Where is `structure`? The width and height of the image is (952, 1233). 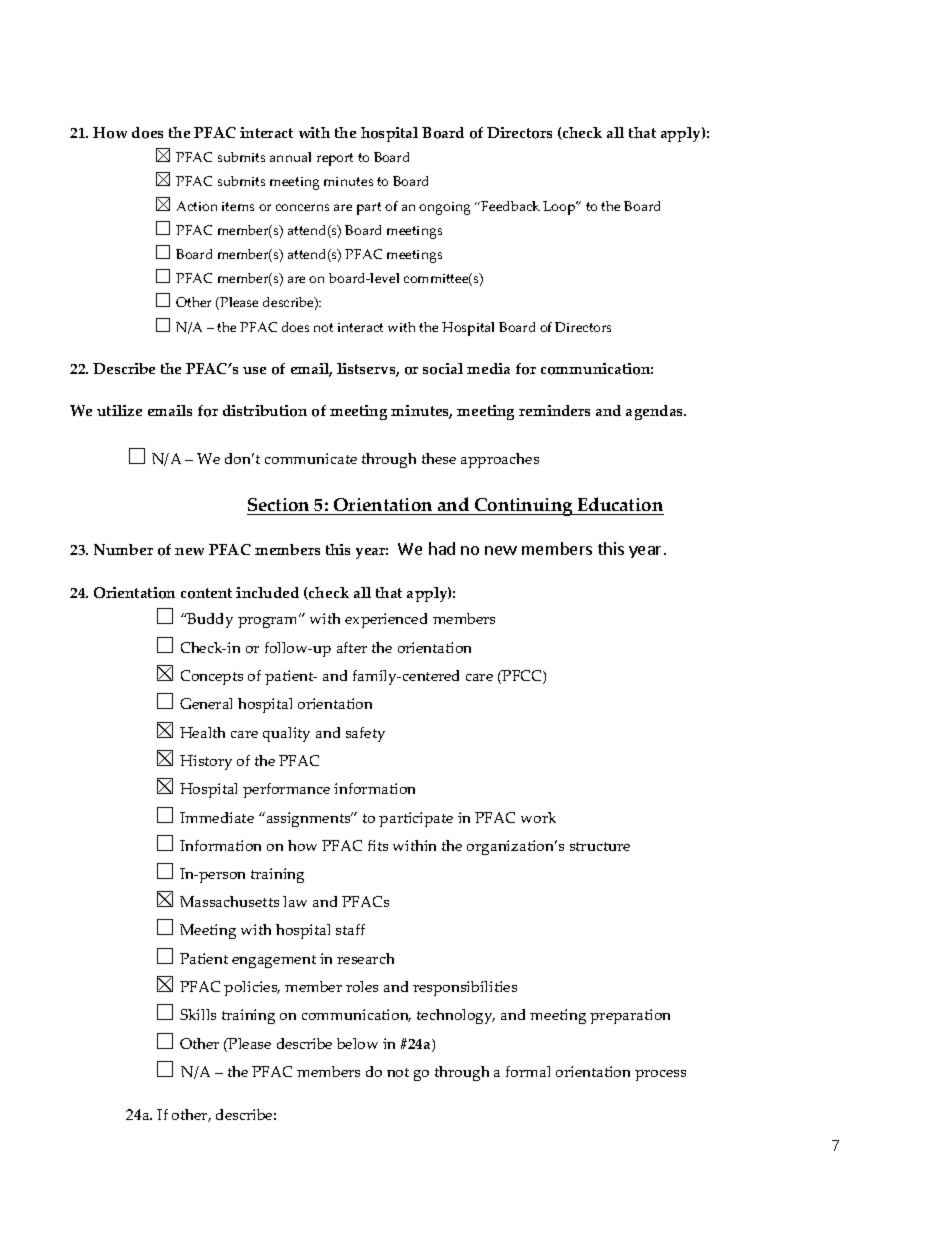
structure is located at coordinates (600, 846).
